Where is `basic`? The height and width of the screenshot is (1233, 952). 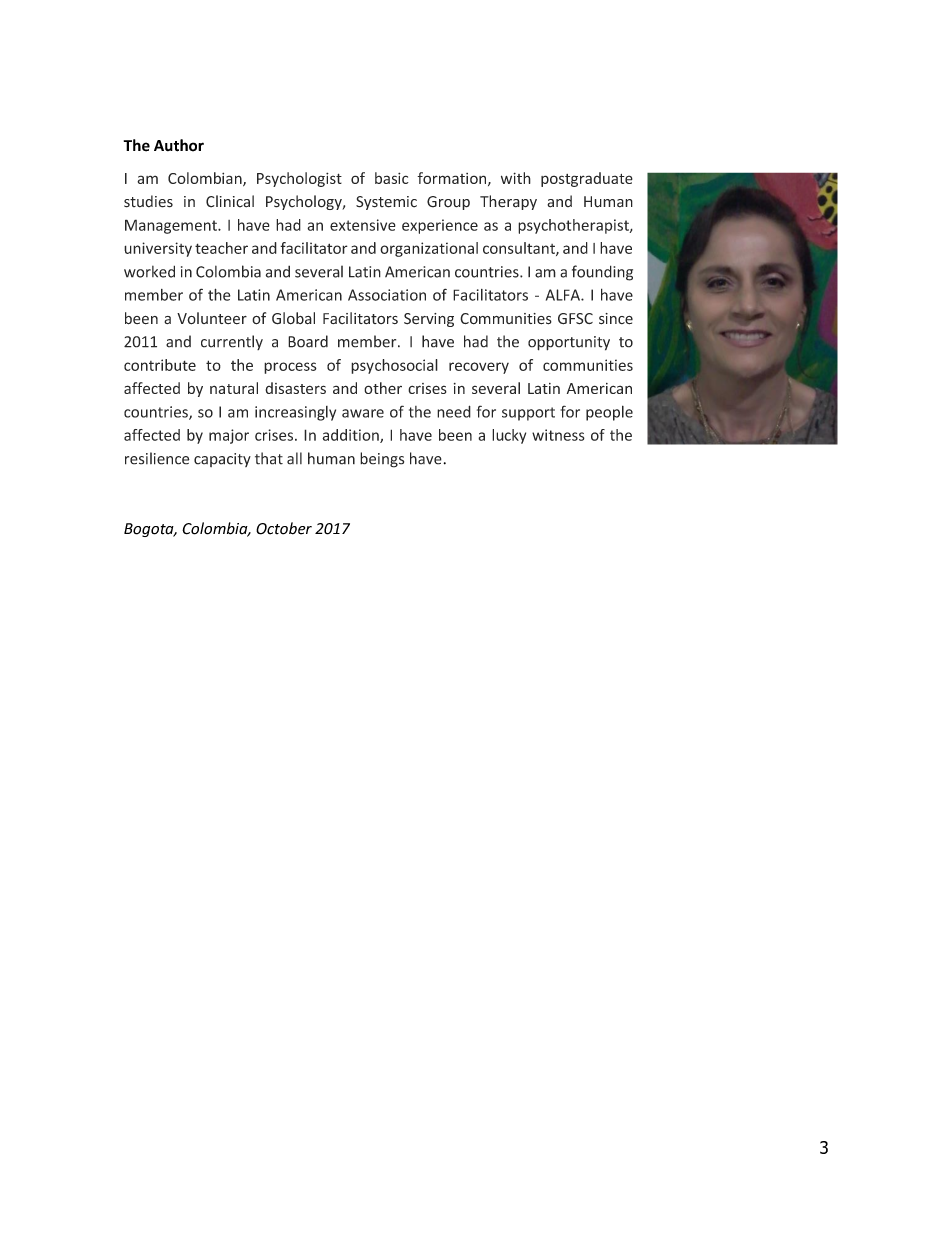 basic is located at coordinates (392, 178).
